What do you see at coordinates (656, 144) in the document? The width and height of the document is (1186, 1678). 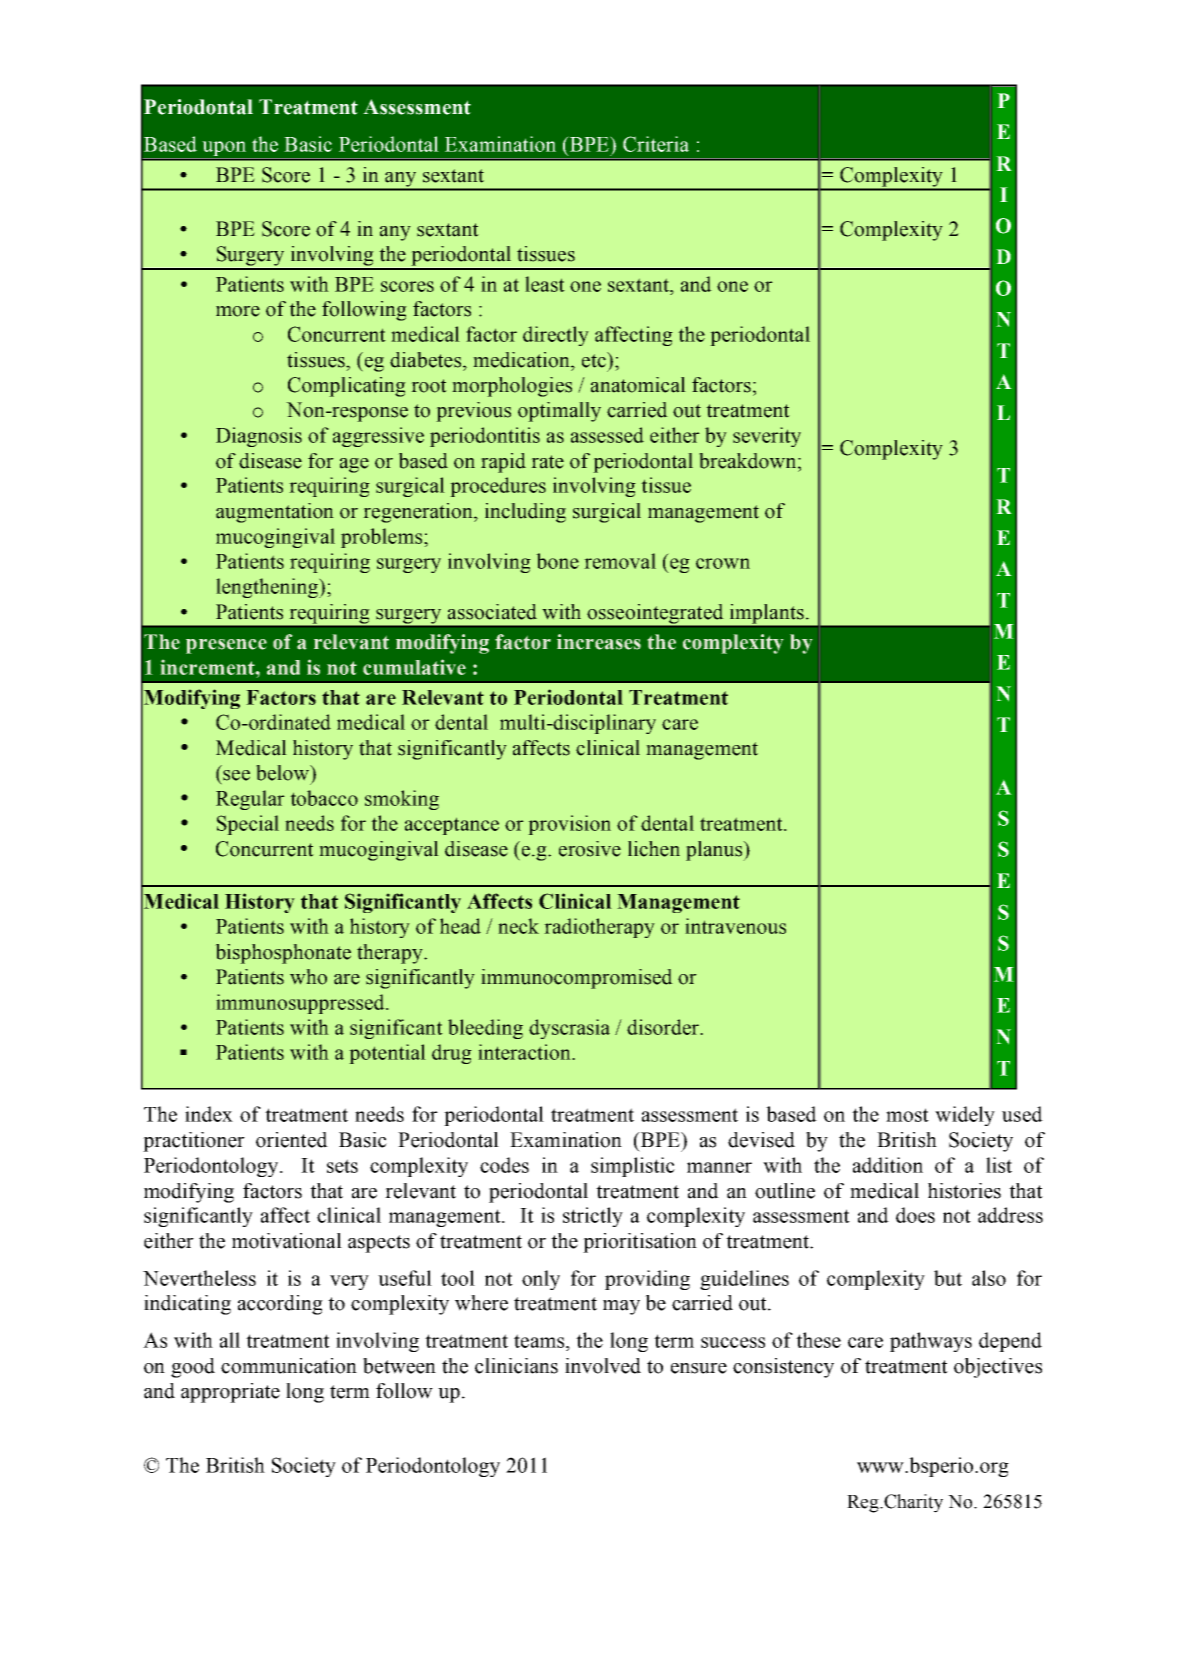 I see `Criteria` at bounding box center [656, 144].
